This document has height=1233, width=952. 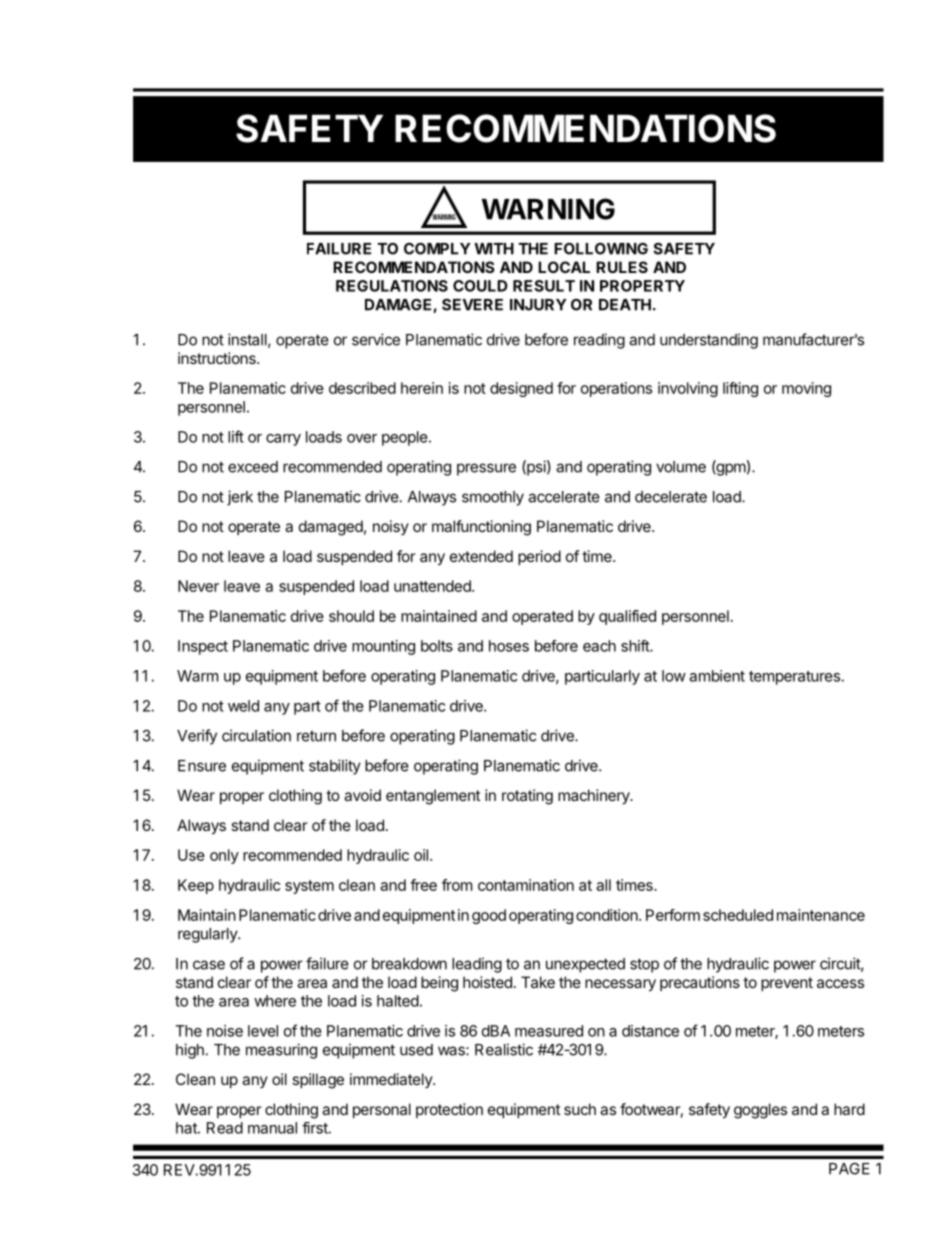 I want to click on REGULATIONS, so click(x=392, y=286).
